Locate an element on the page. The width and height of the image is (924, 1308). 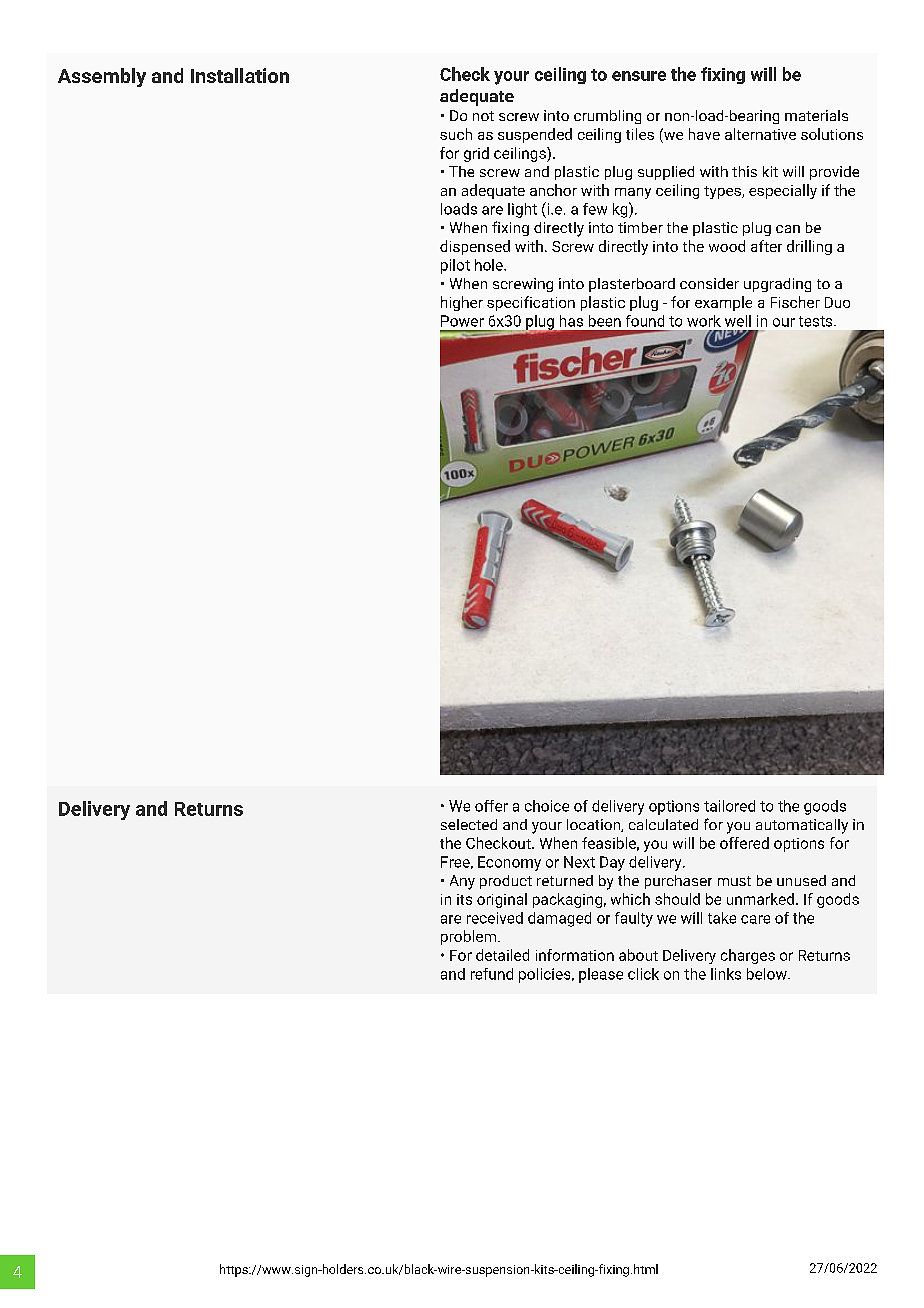
example is located at coordinates (723, 303).
